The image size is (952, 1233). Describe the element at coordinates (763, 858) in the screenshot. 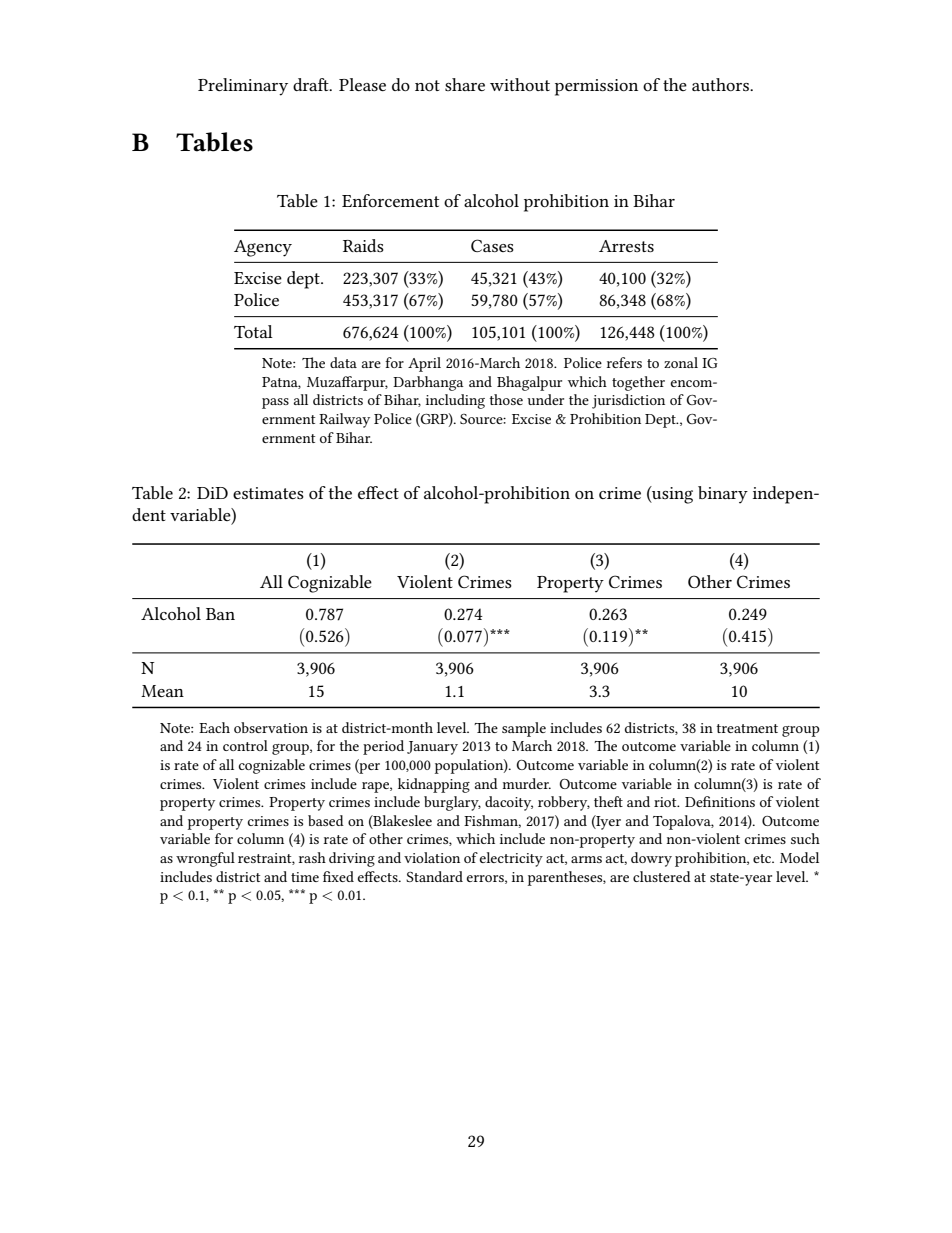

I see `etc` at that location.
